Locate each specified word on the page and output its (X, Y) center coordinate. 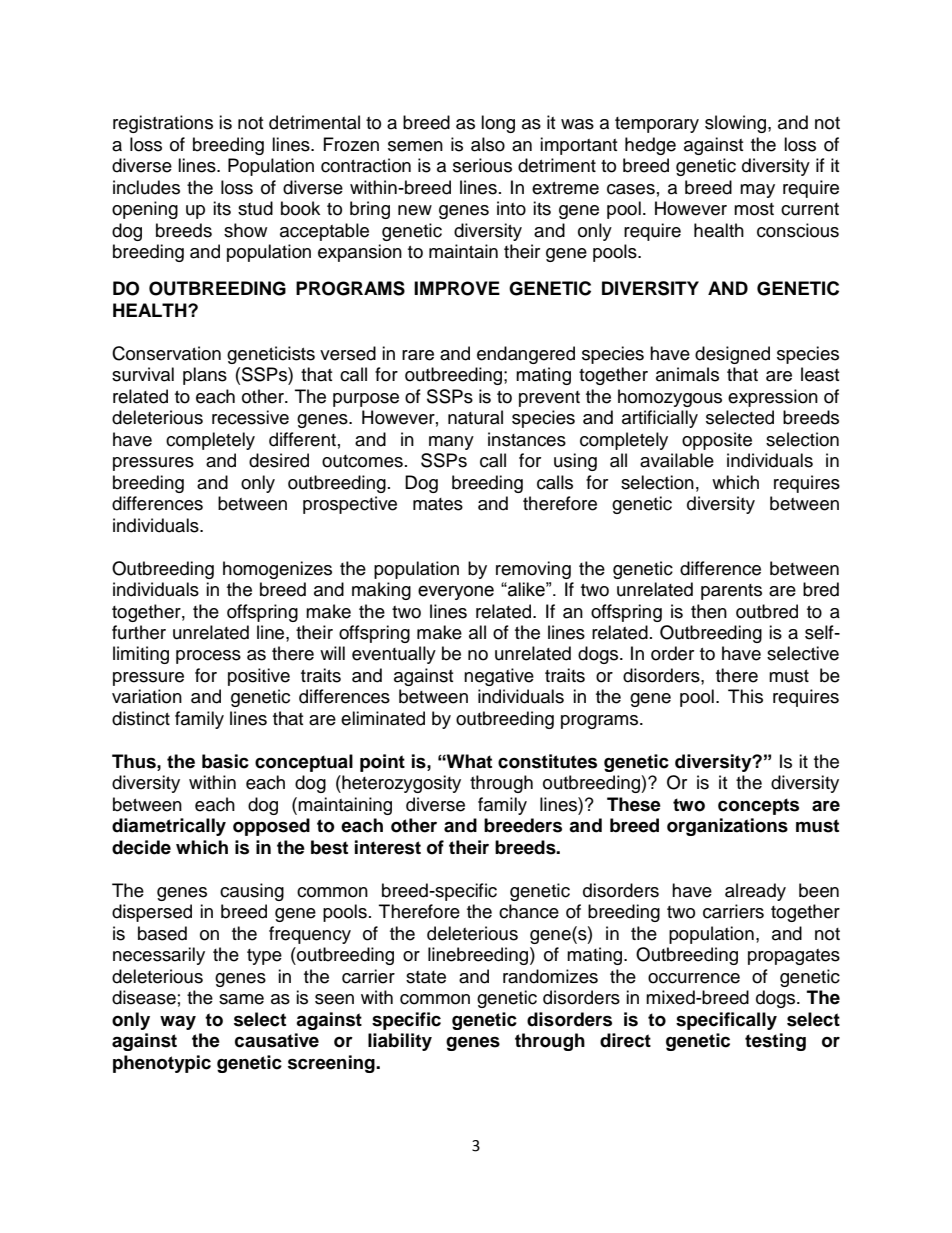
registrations (163, 124)
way (178, 1022)
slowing (737, 124)
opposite (717, 441)
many (451, 443)
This (745, 696)
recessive (250, 417)
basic (225, 761)
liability (400, 1042)
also (488, 144)
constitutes (547, 761)
